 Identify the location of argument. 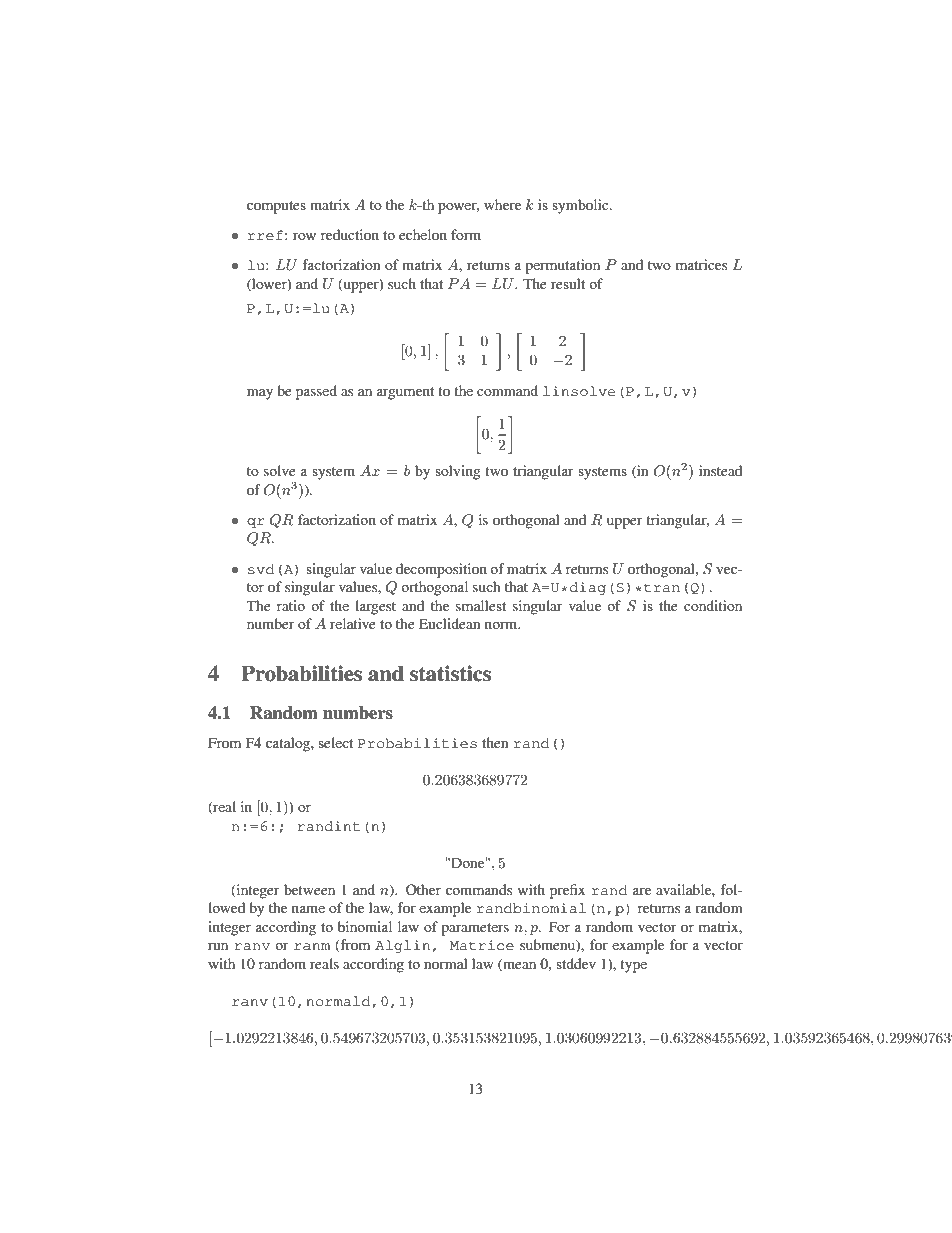
(405, 393).
